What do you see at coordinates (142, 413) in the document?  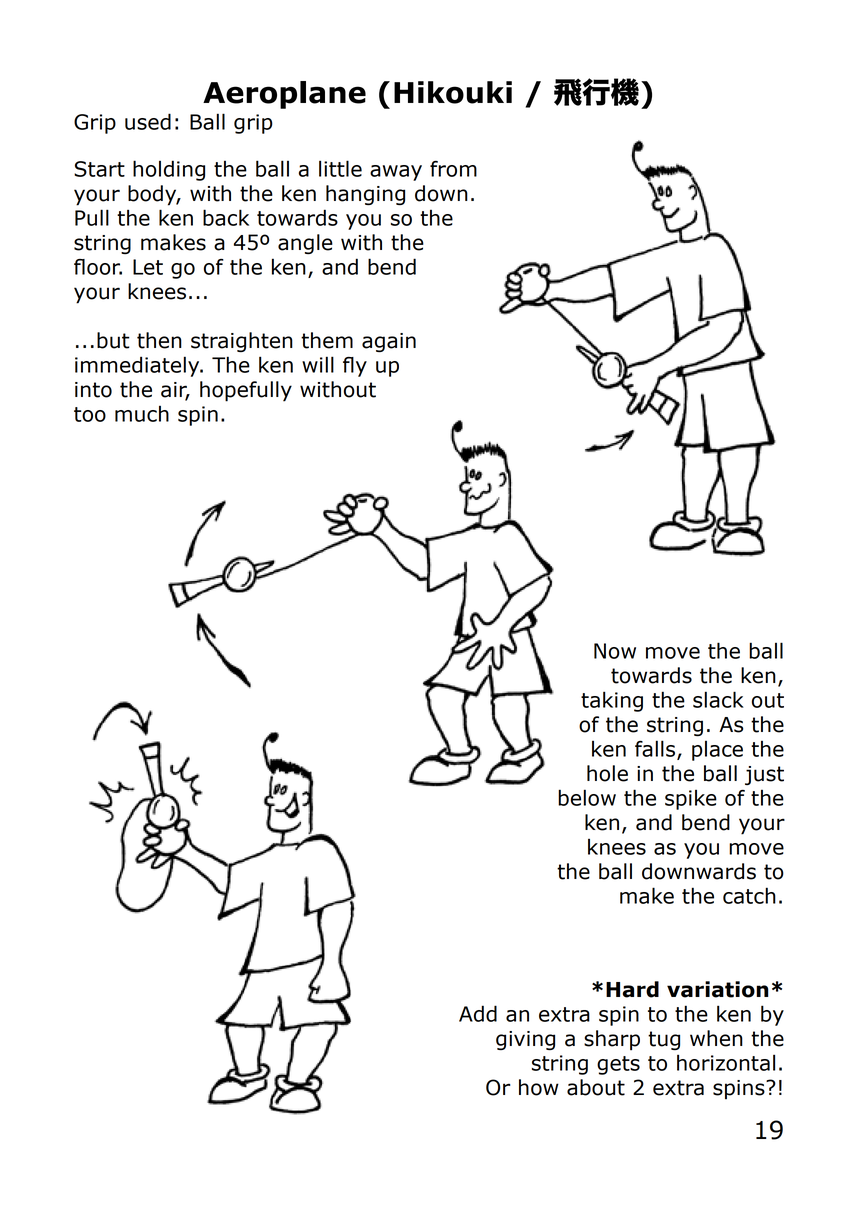 I see `much` at bounding box center [142, 413].
